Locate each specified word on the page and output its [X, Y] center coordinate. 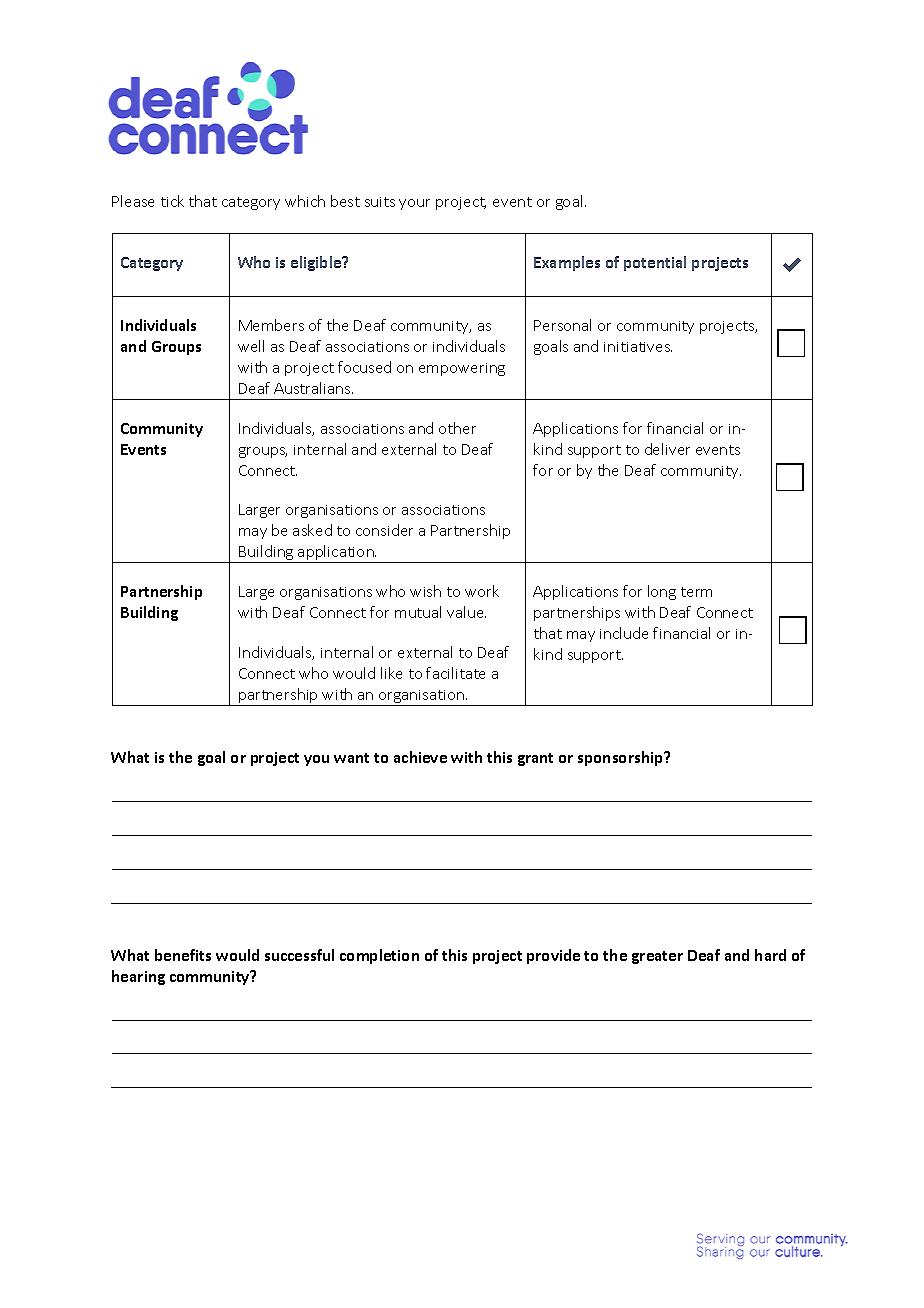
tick [172, 201]
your [414, 204]
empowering [462, 369]
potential [655, 263]
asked [312, 530]
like [391, 673]
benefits [183, 955]
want [351, 758]
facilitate [455, 673]
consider [384, 530]
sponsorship [621, 758]
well [251, 346]
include [624, 633]
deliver [667, 449]
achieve [420, 757]
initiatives [638, 347]
